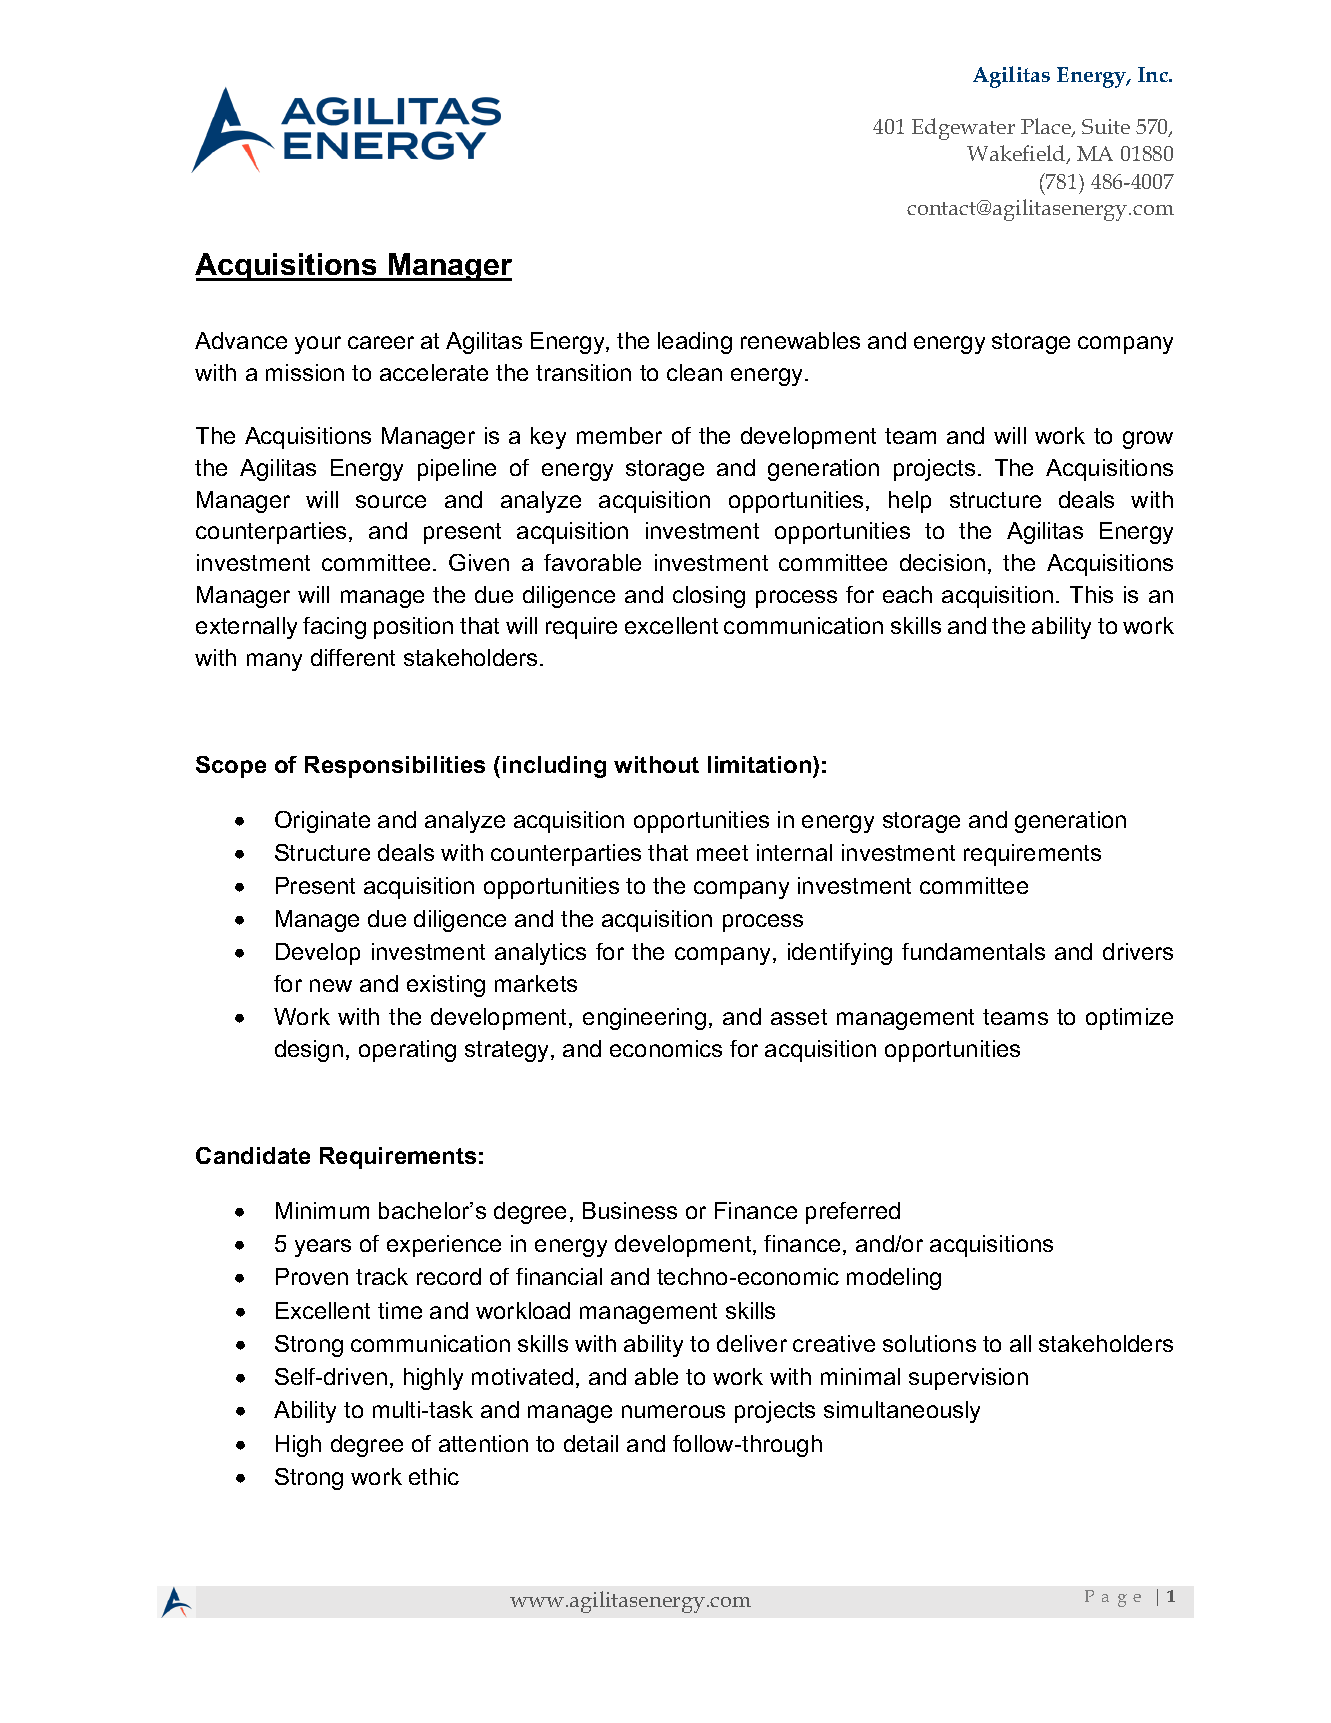  Describe the element at coordinates (322, 822) in the document. I see `Originate` at that location.
